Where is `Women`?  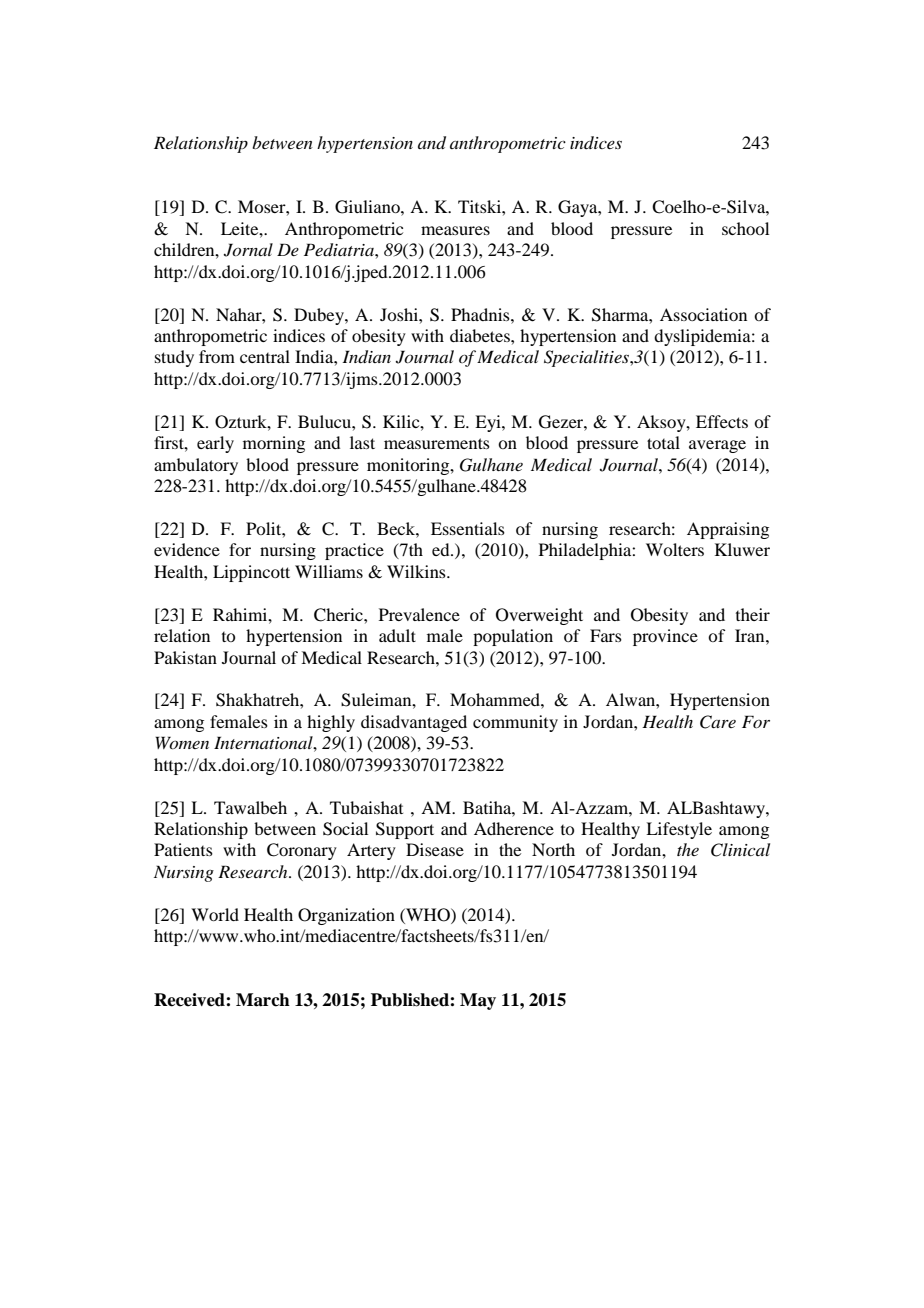 Women is located at coordinates (182, 742).
